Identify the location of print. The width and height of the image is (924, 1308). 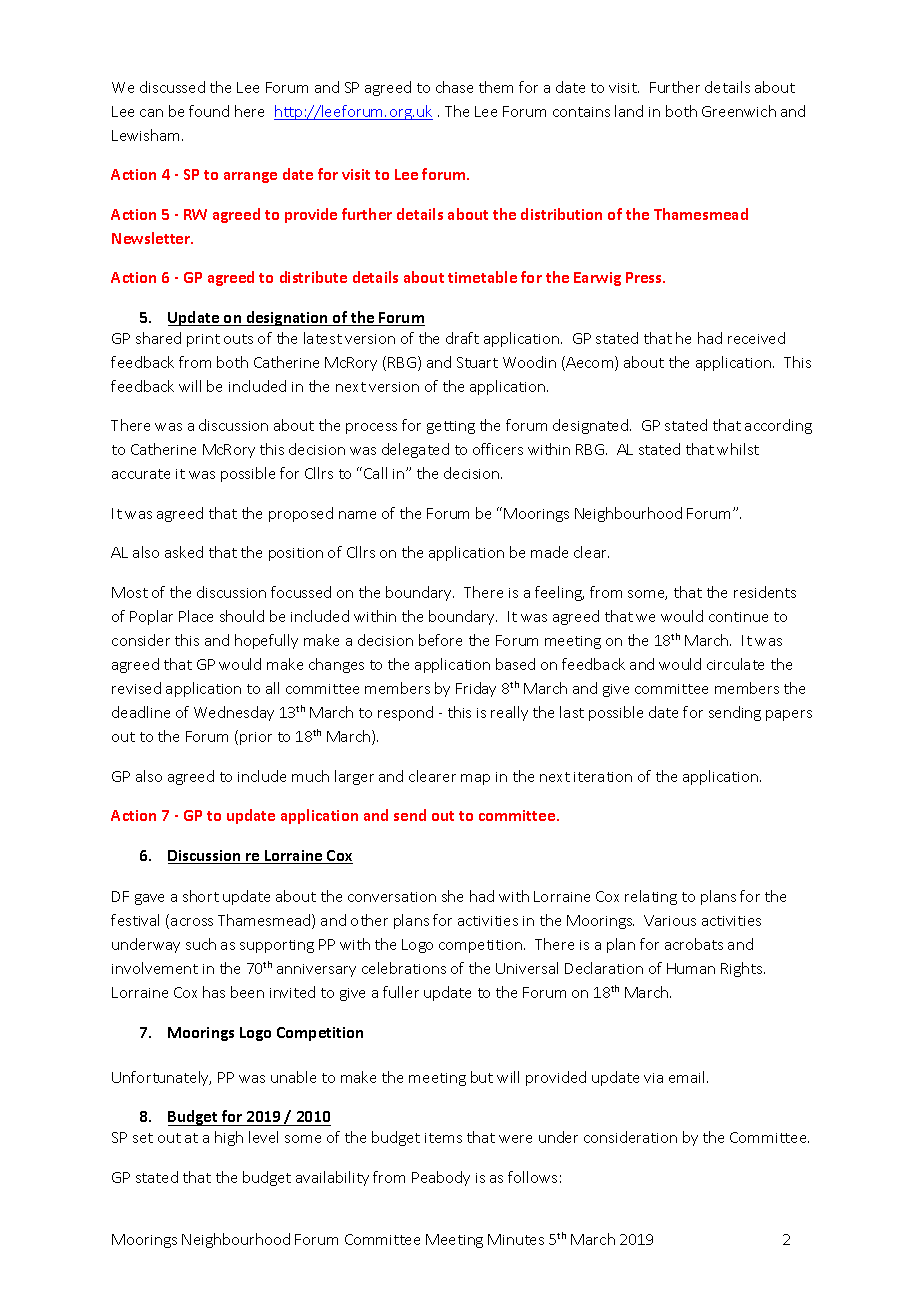
(203, 340).
